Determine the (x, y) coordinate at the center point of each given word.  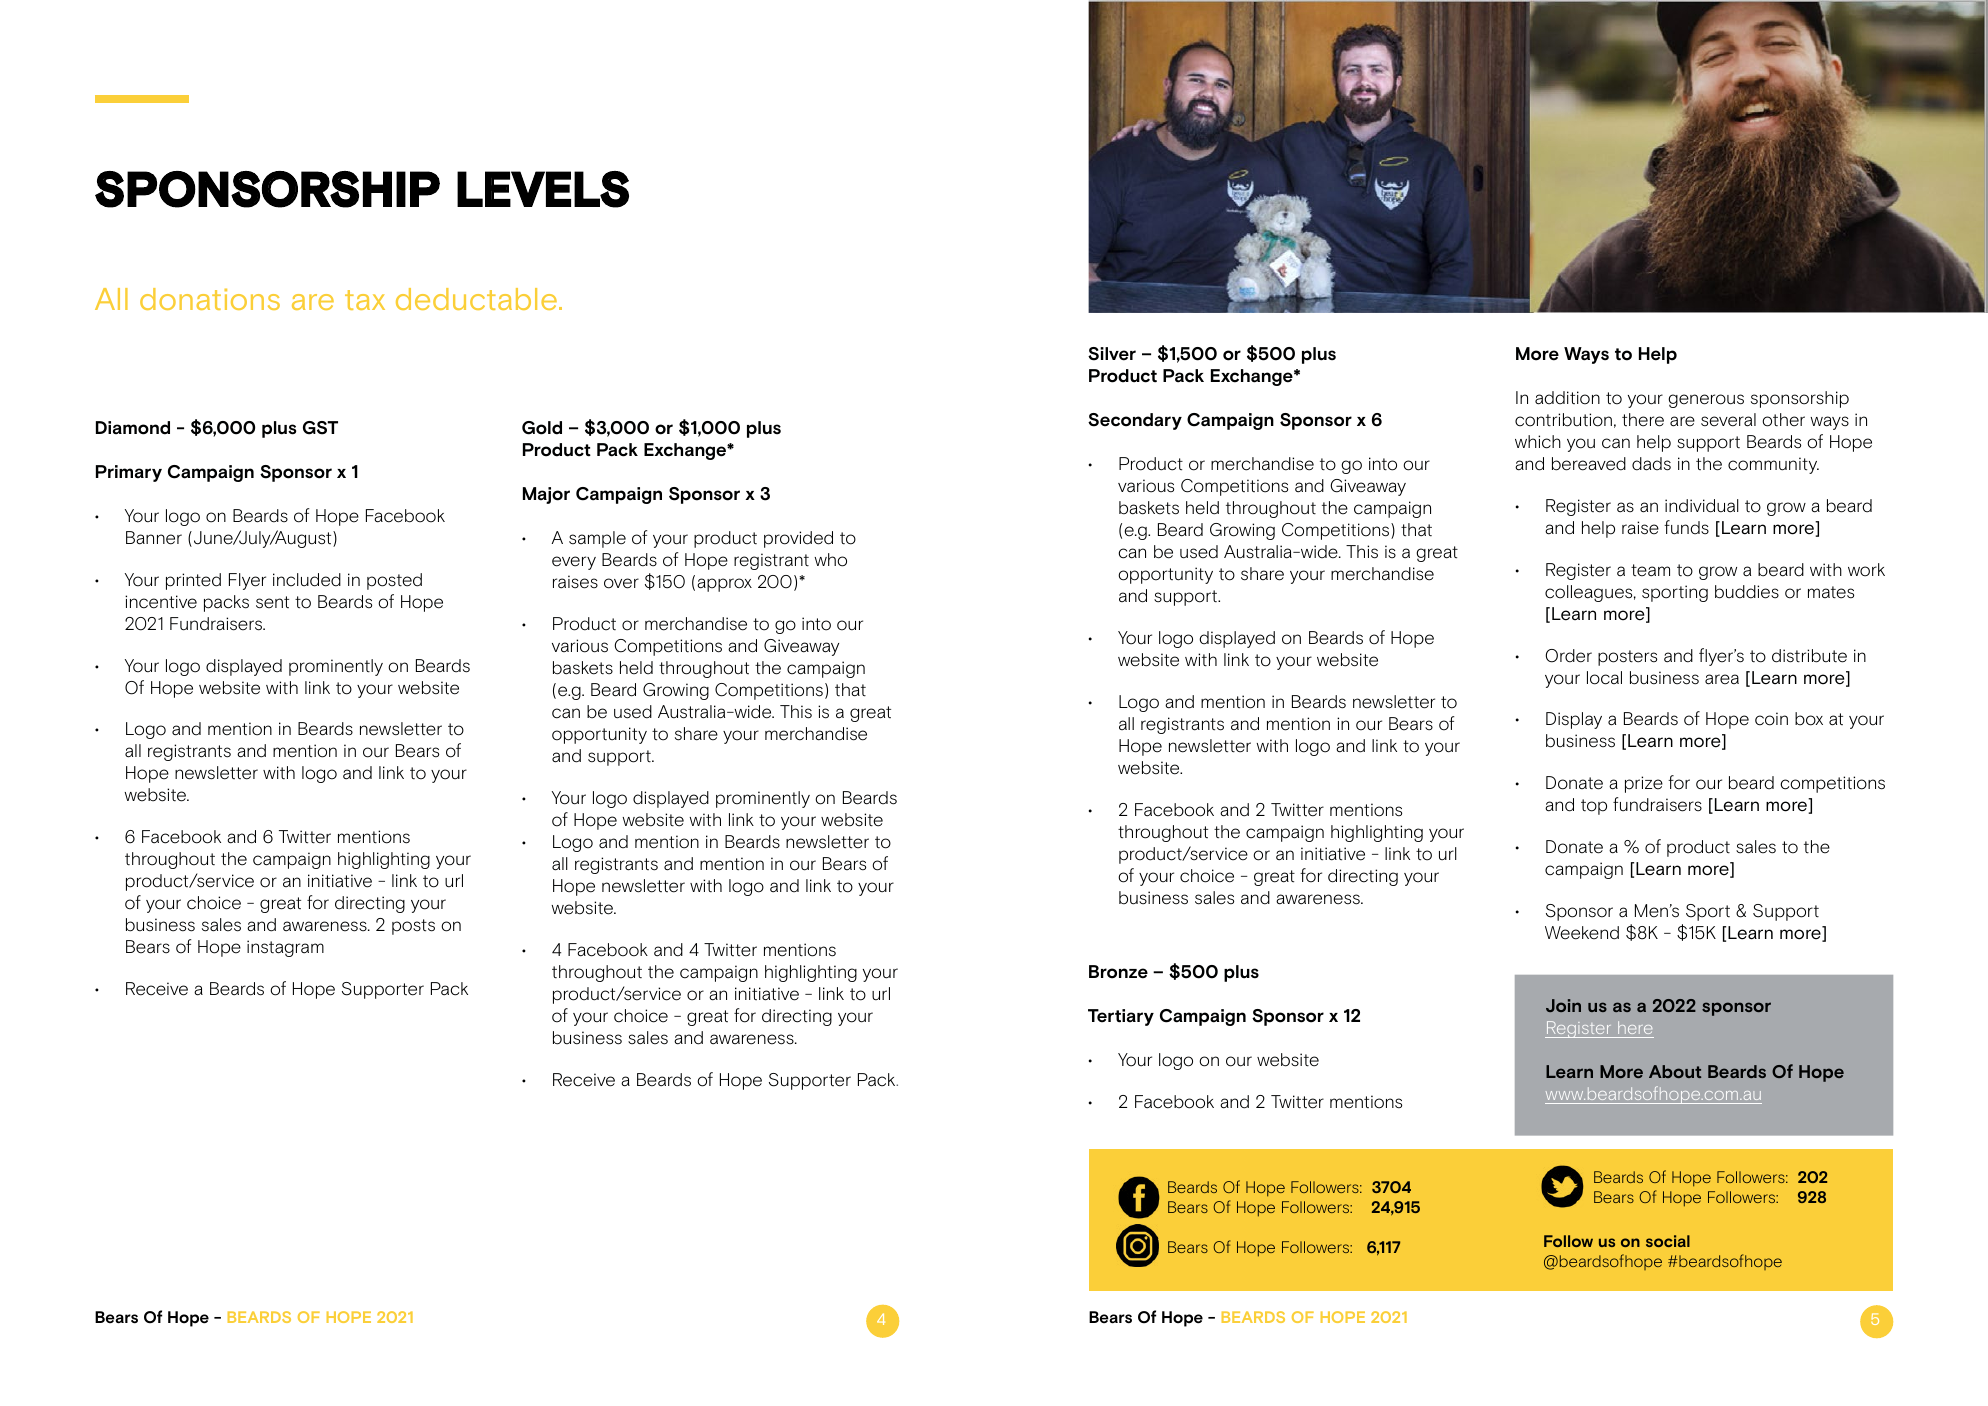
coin (1771, 719)
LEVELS (543, 189)
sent (272, 602)
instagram (285, 948)
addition (1567, 398)
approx (724, 585)
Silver (1112, 354)
